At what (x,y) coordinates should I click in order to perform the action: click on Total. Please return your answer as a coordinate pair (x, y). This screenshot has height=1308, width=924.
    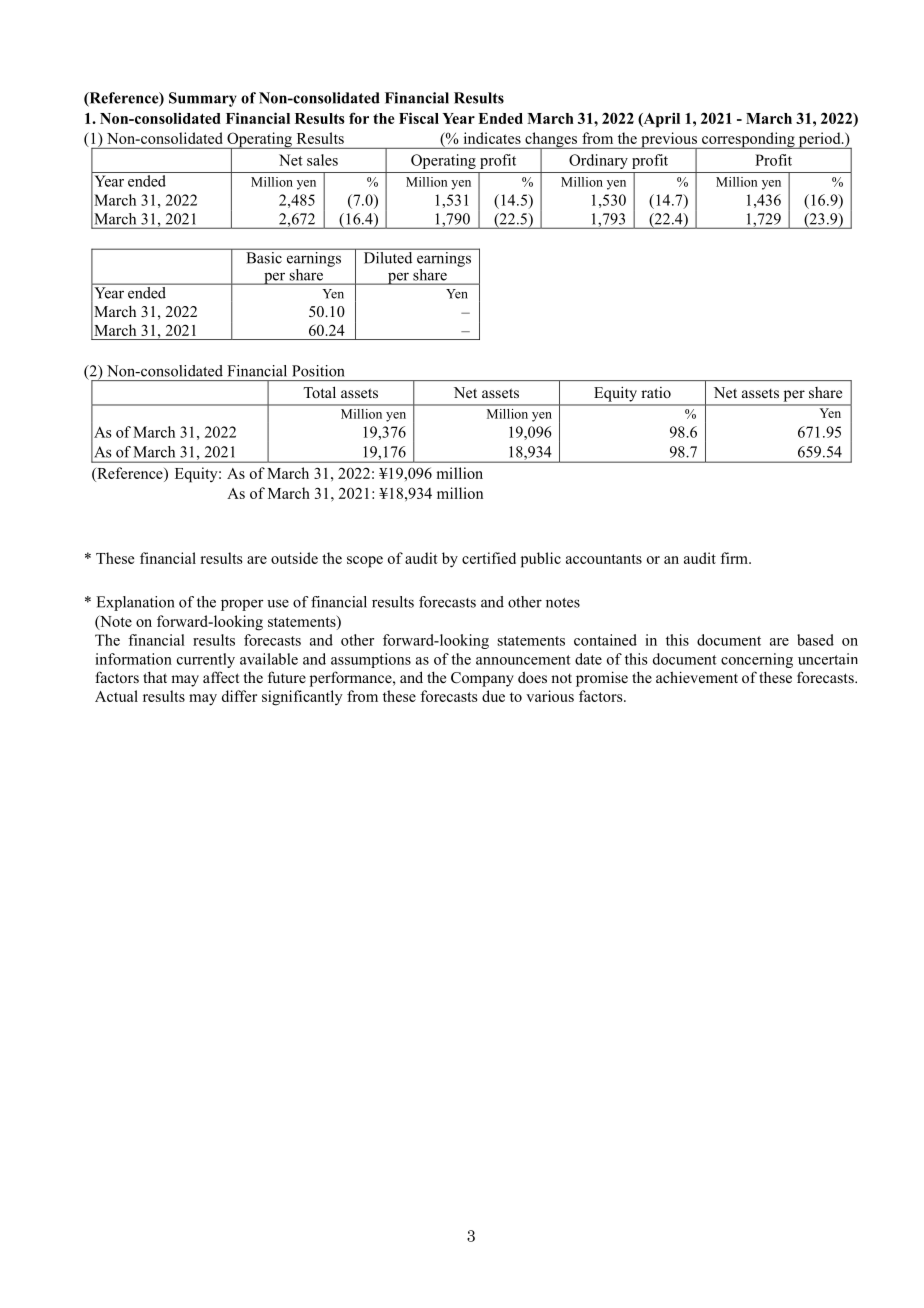
    Looking at the image, I should click on (319, 392).
